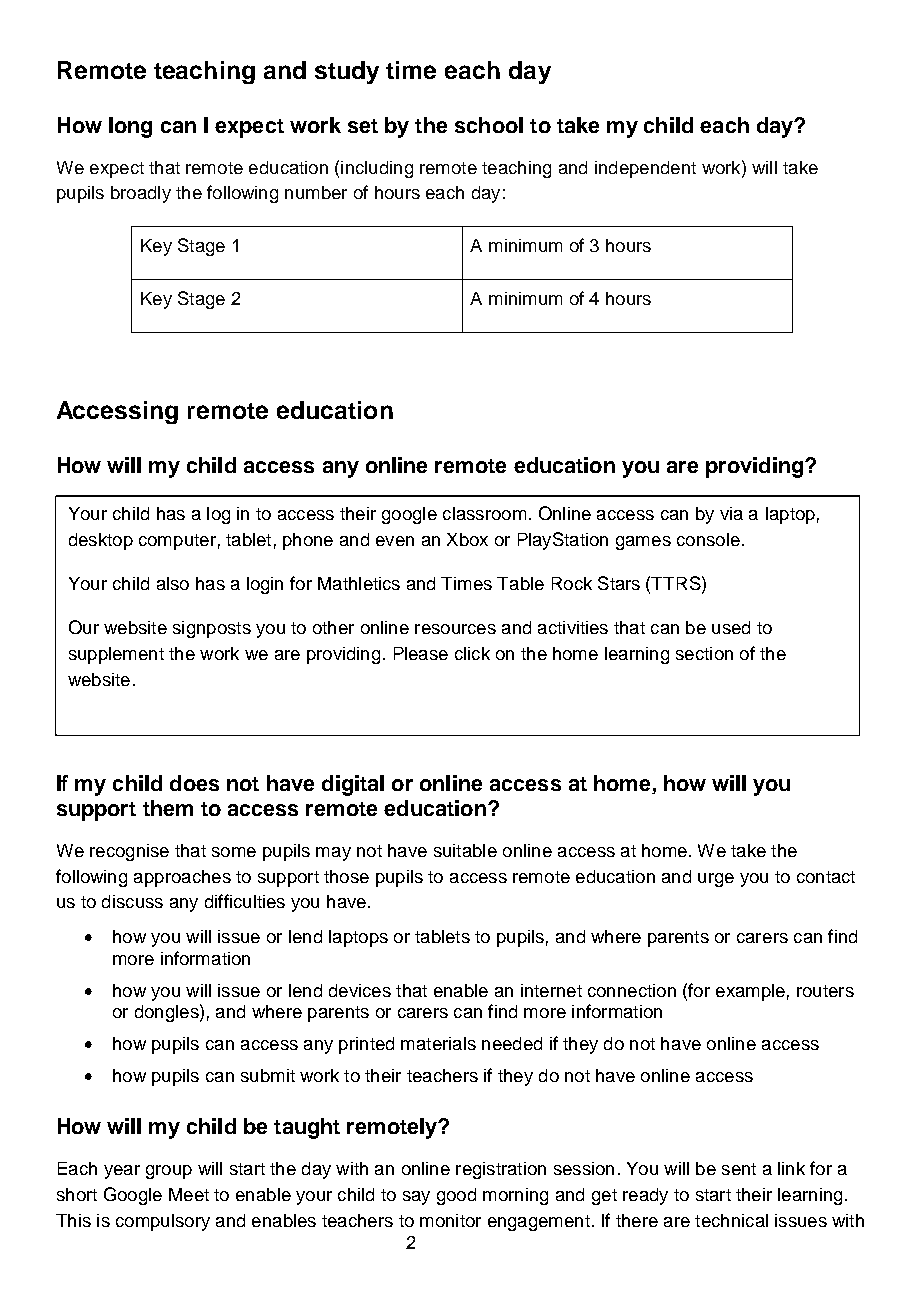 Image resolution: width=924 pixels, height=1308 pixels. Describe the element at coordinates (645, 169) in the page. I see `independent` at that location.
